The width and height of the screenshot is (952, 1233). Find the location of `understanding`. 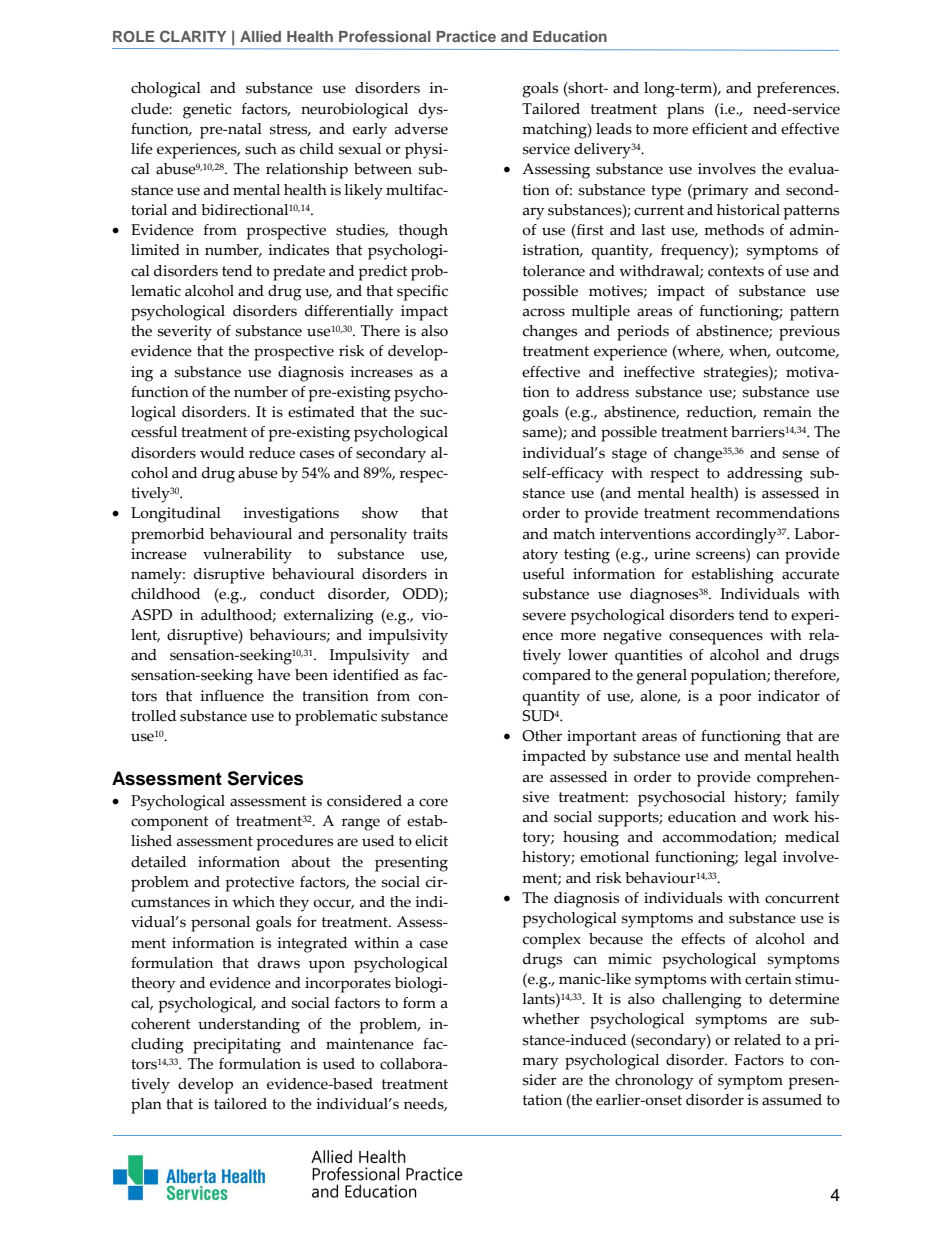

understanding is located at coordinates (249, 1026).
